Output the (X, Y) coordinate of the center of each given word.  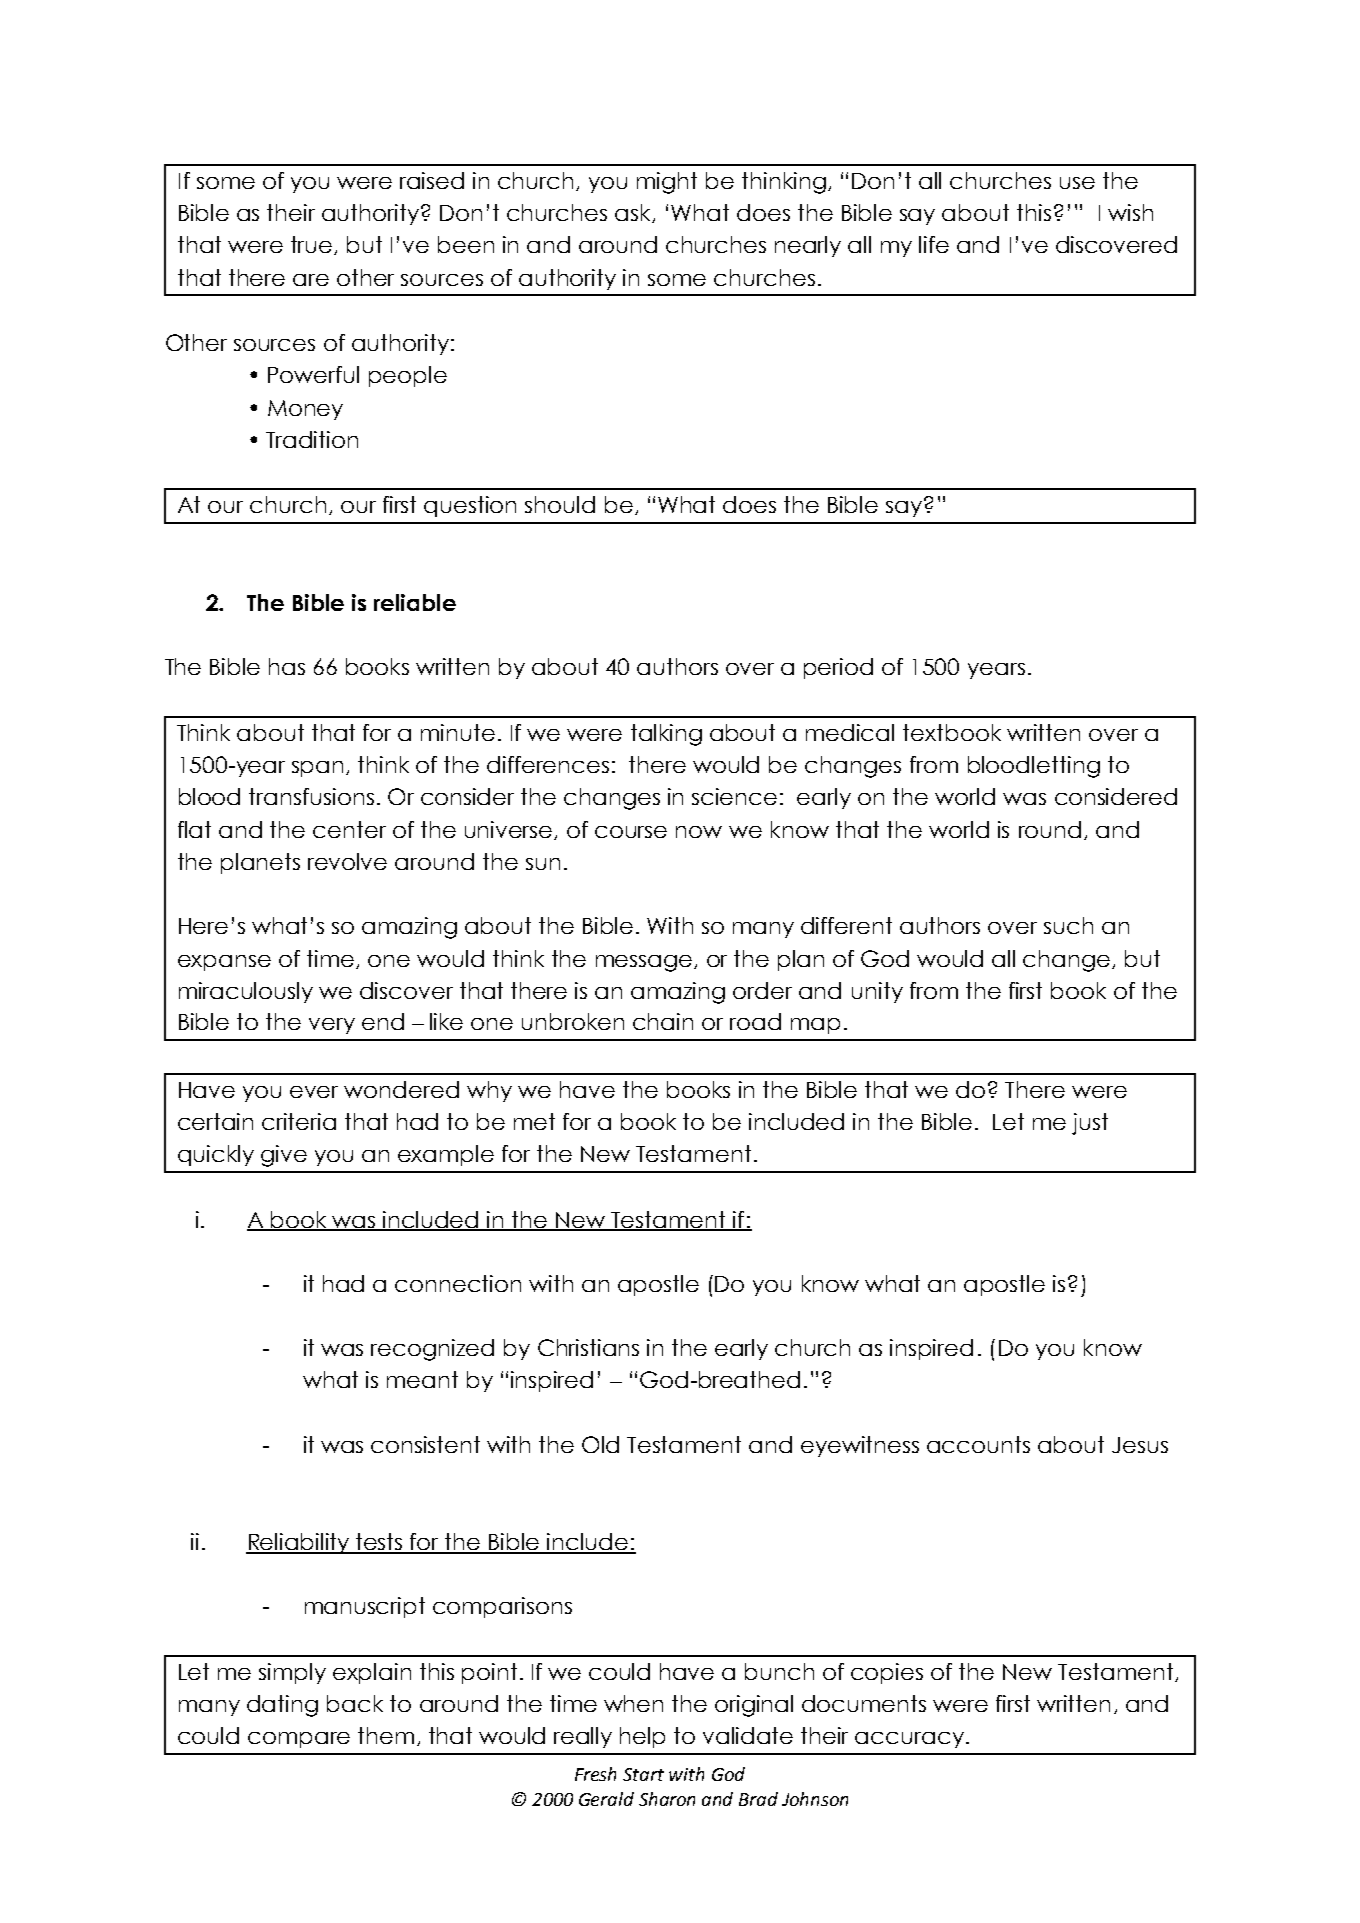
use (1077, 183)
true (313, 245)
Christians (588, 1347)
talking (666, 735)
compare (299, 1740)
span (317, 769)
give (284, 1156)
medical (850, 732)
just (1090, 1124)
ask (634, 213)
